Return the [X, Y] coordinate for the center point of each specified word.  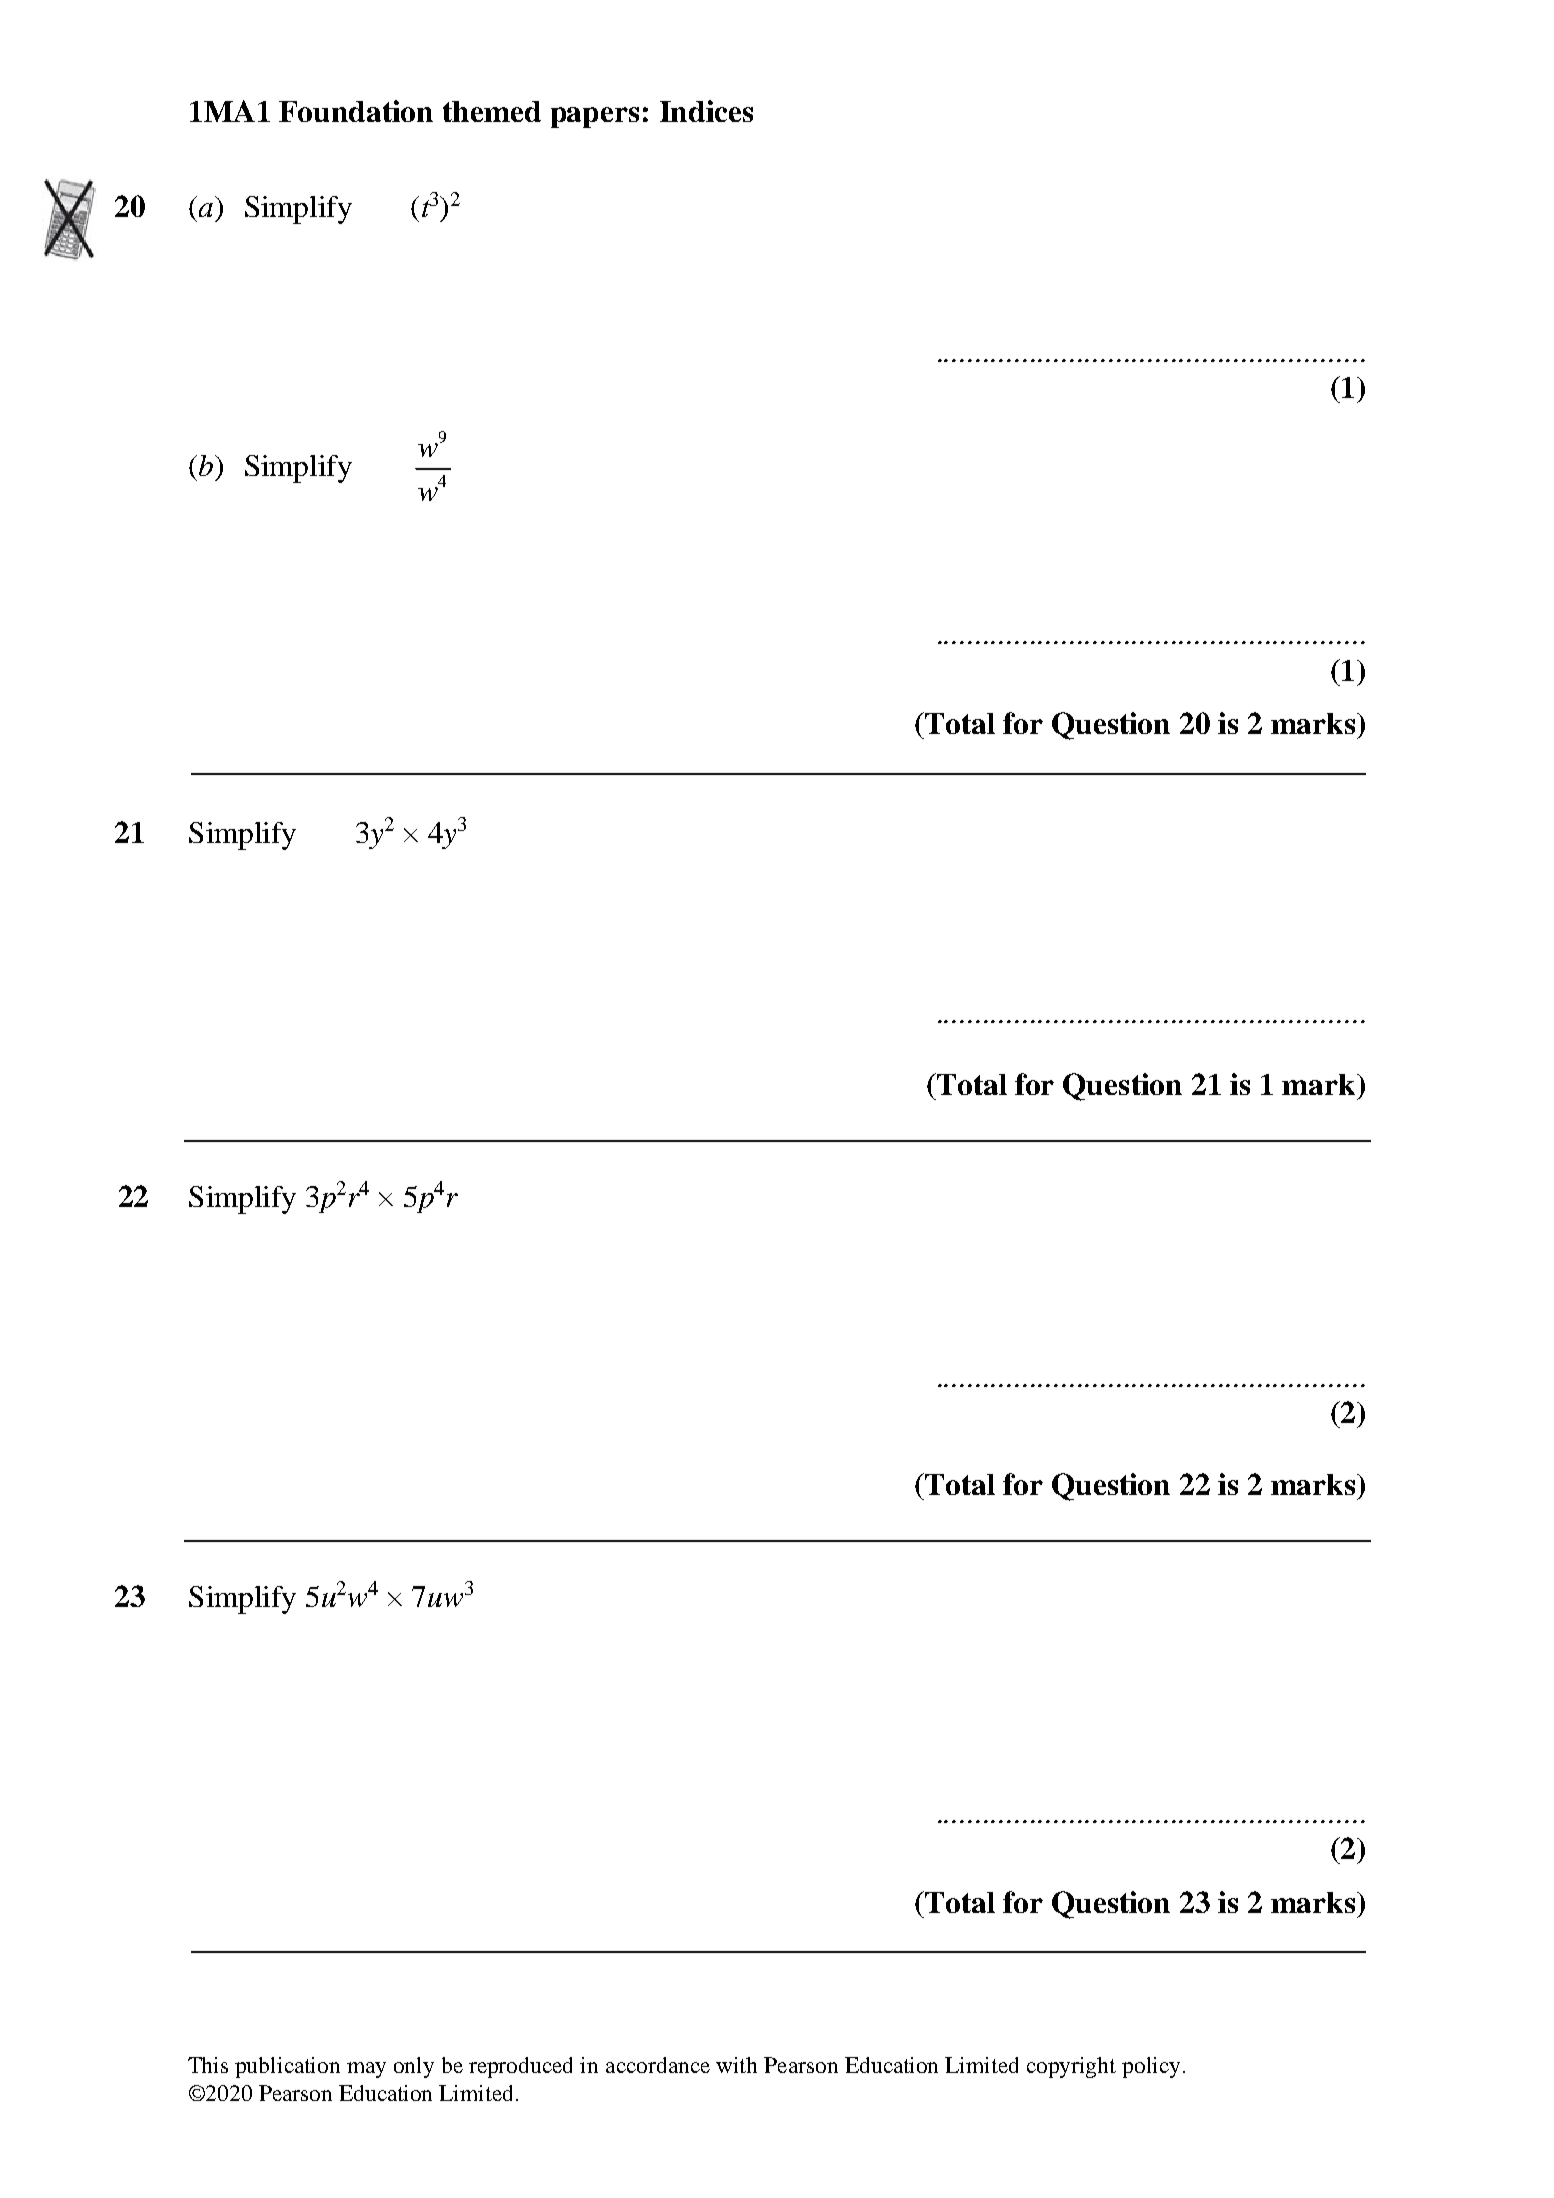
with [736, 2065]
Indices [706, 111]
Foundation [356, 111]
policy [1151, 2067]
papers [595, 117]
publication [287, 2067]
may [366, 2070]
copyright [1071, 2067]
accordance [658, 2065]
